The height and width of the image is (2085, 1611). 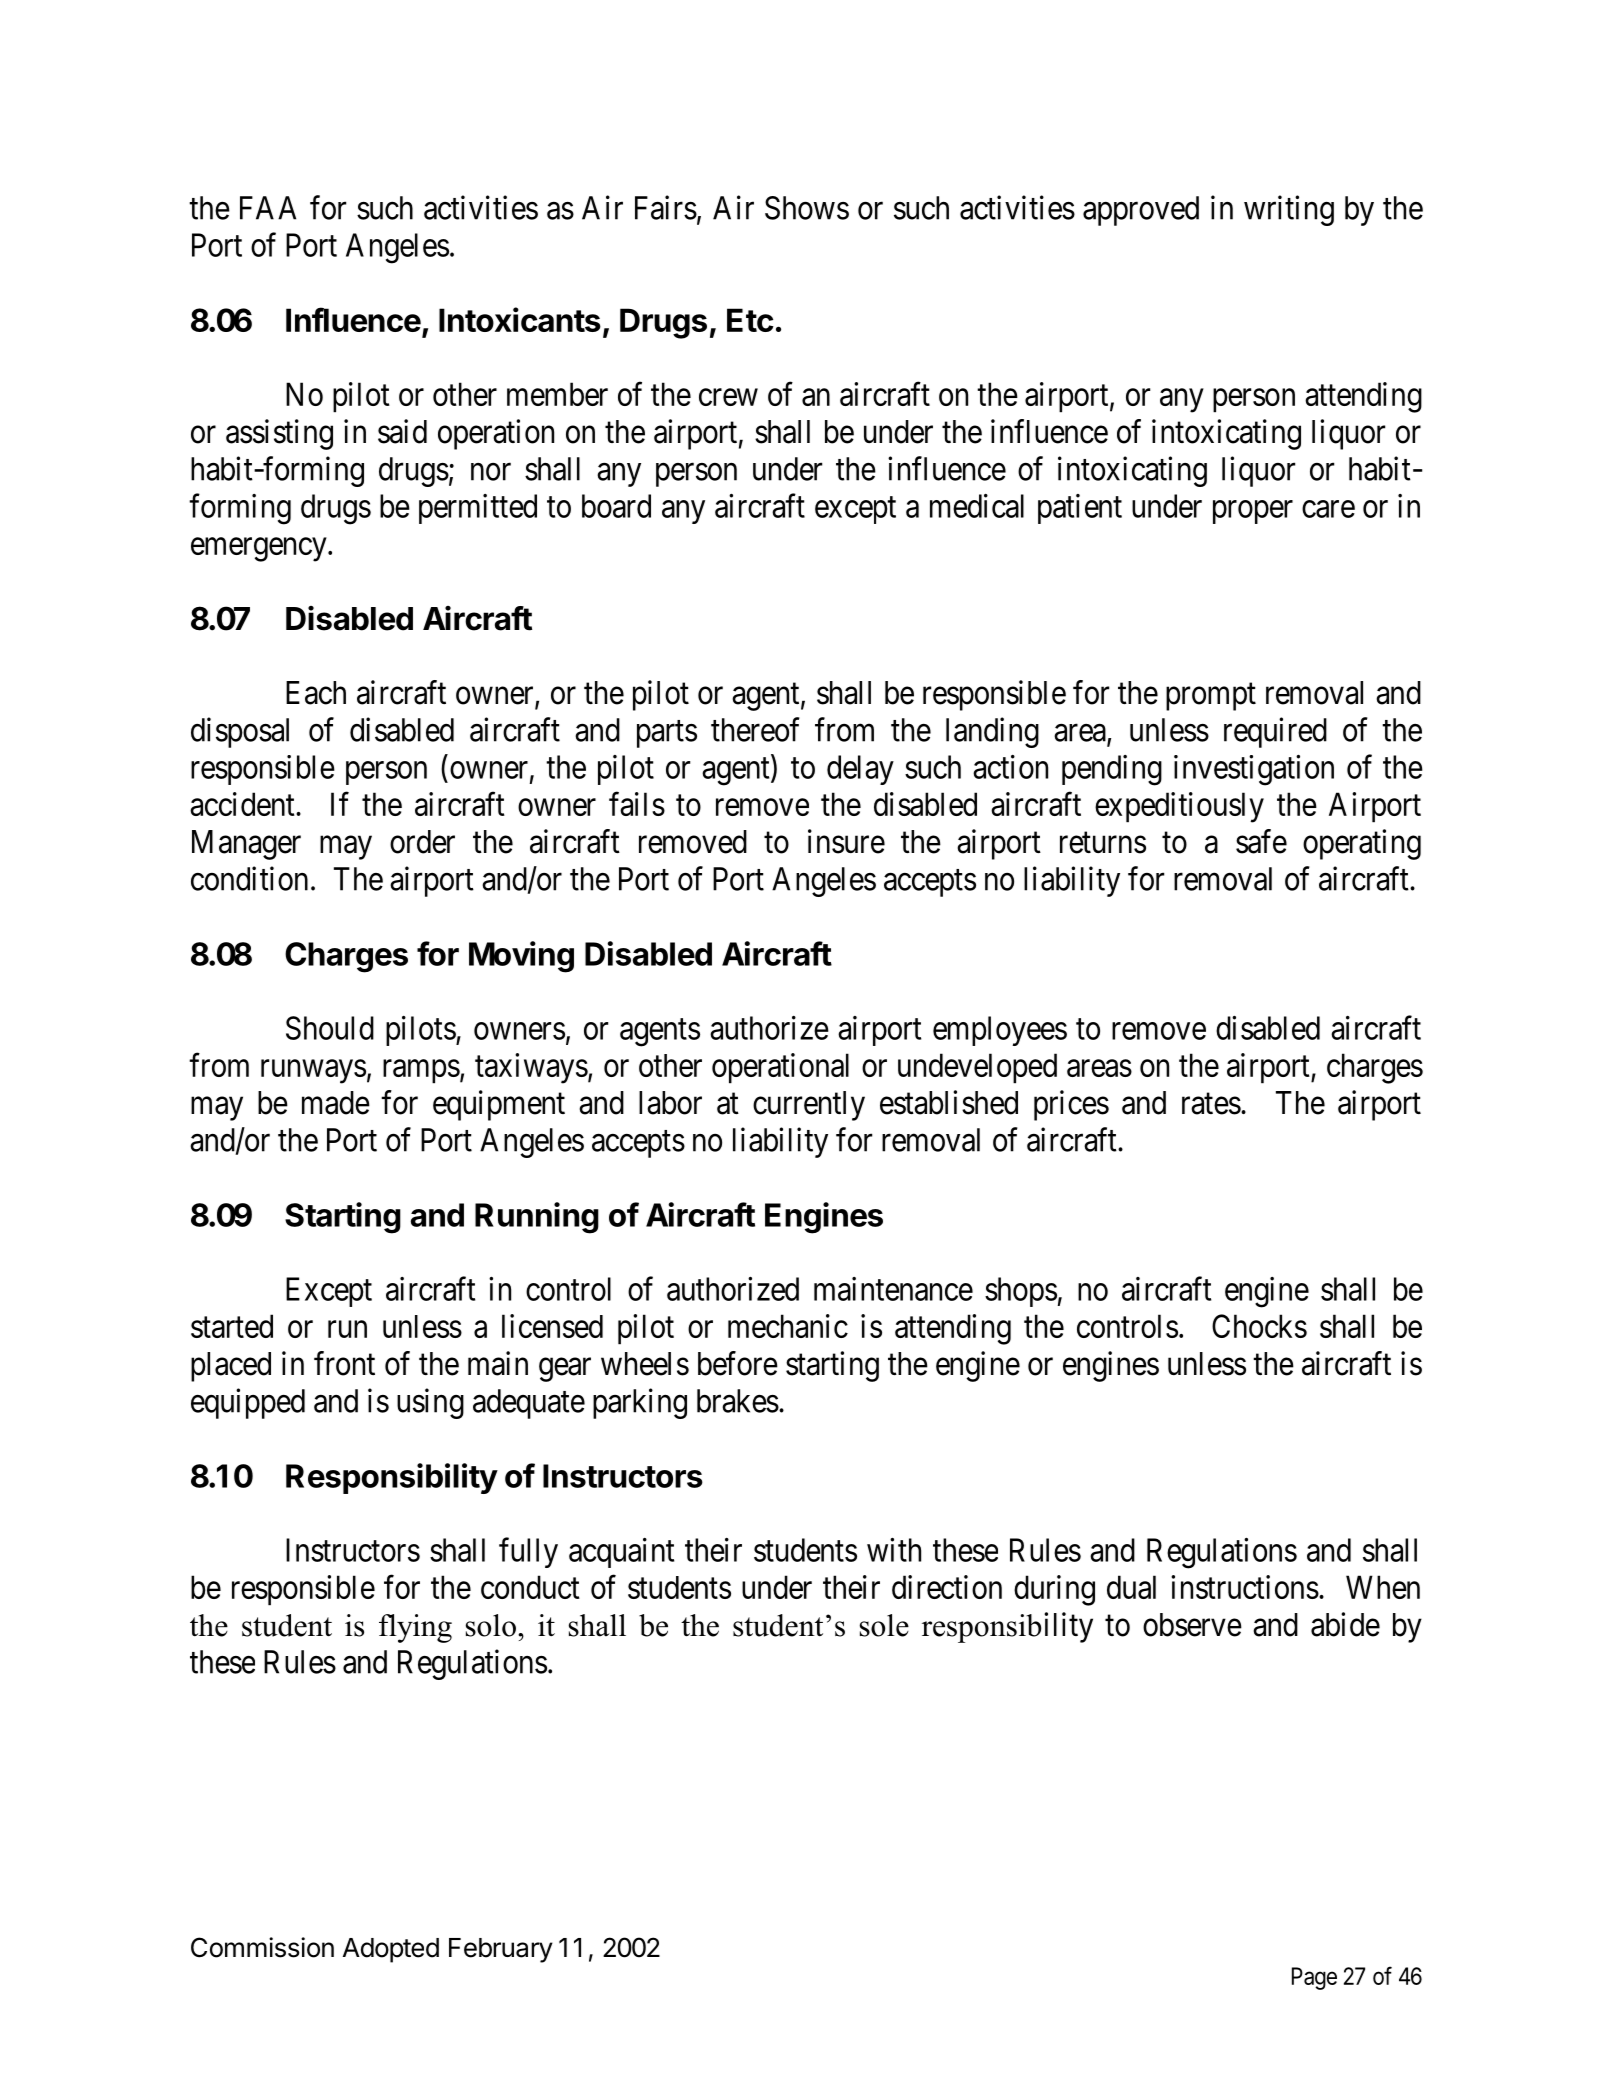 What do you see at coordinates (809, 1106) in the image?
I see `currently` at bounding box center [809, 1106].
